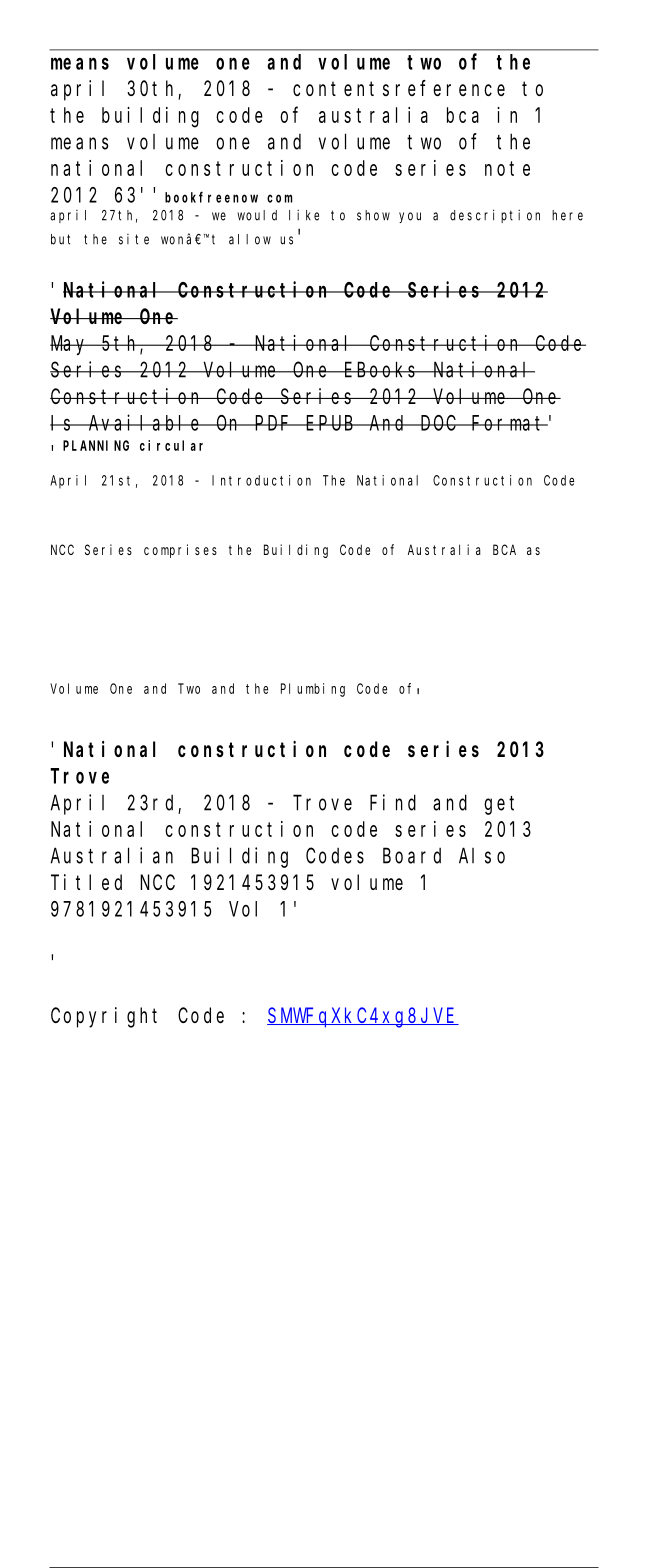  Describe the element at coordinates (304, 215) in the image. I see `like` at that location.
